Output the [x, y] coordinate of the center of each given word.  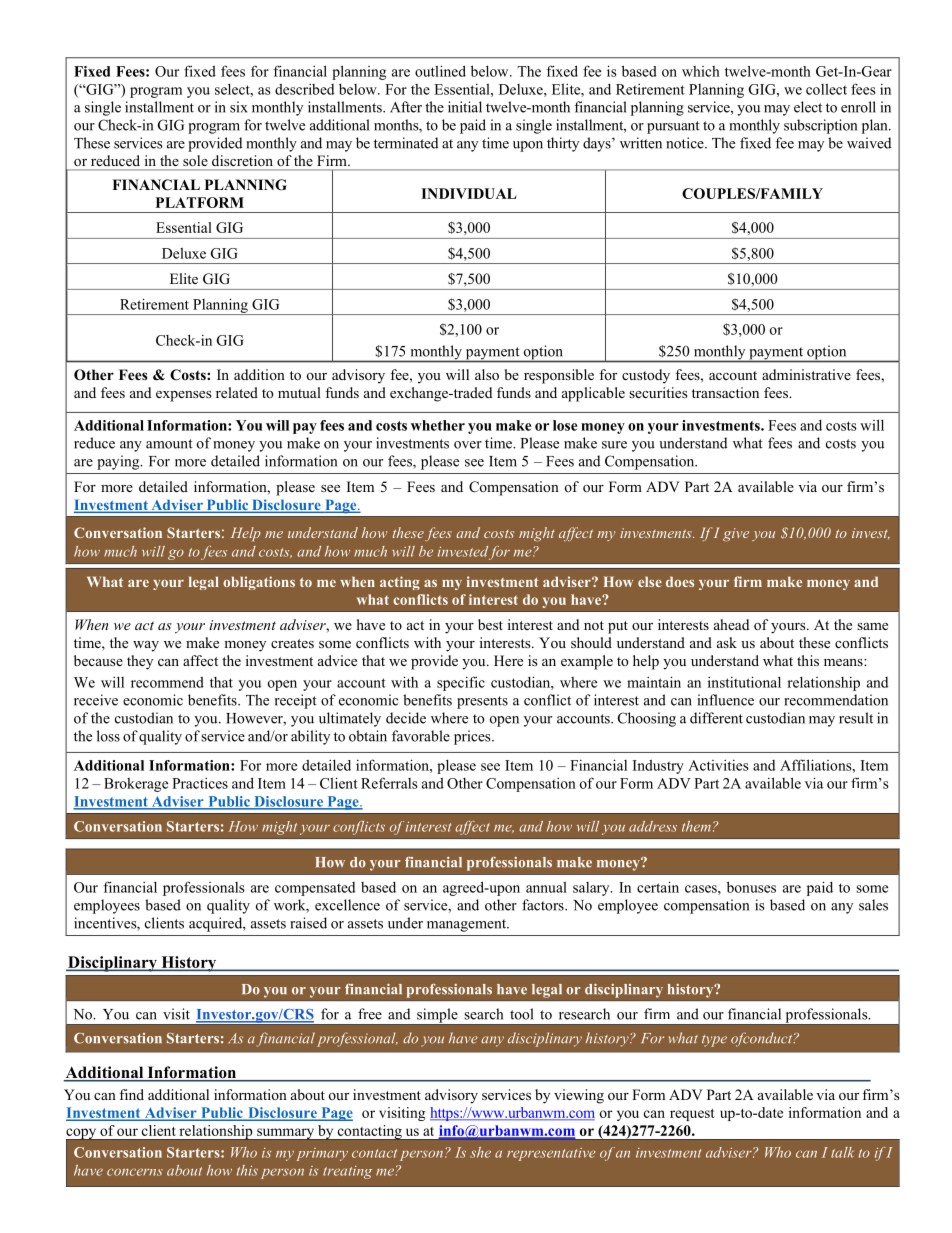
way [146, 646]
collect [826, 89]
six [239, 107]
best [490, 624]
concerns [135, 1172]
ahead [731, 624]
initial [465, 107]
